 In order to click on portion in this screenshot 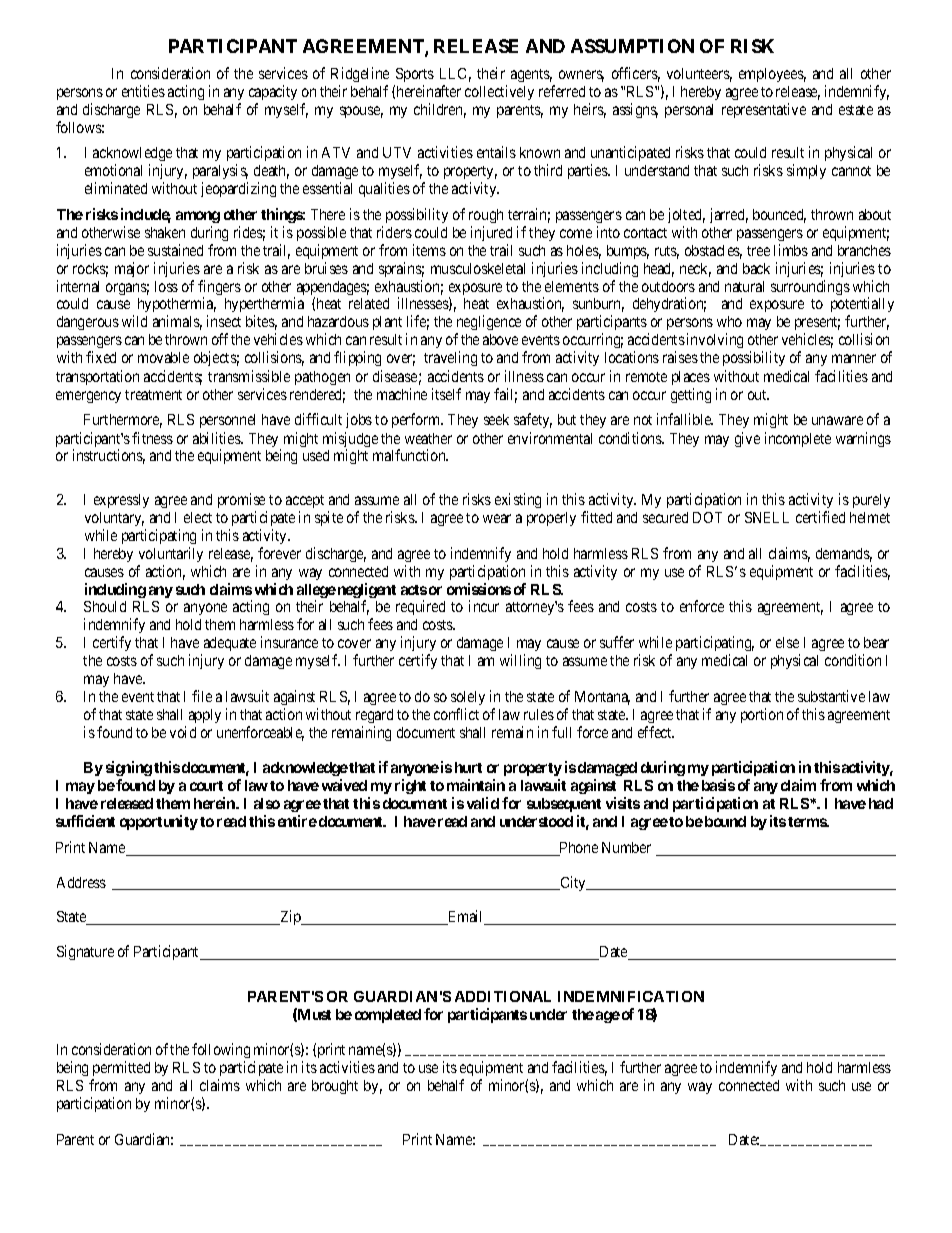, I will do `click(762, 715)`.
